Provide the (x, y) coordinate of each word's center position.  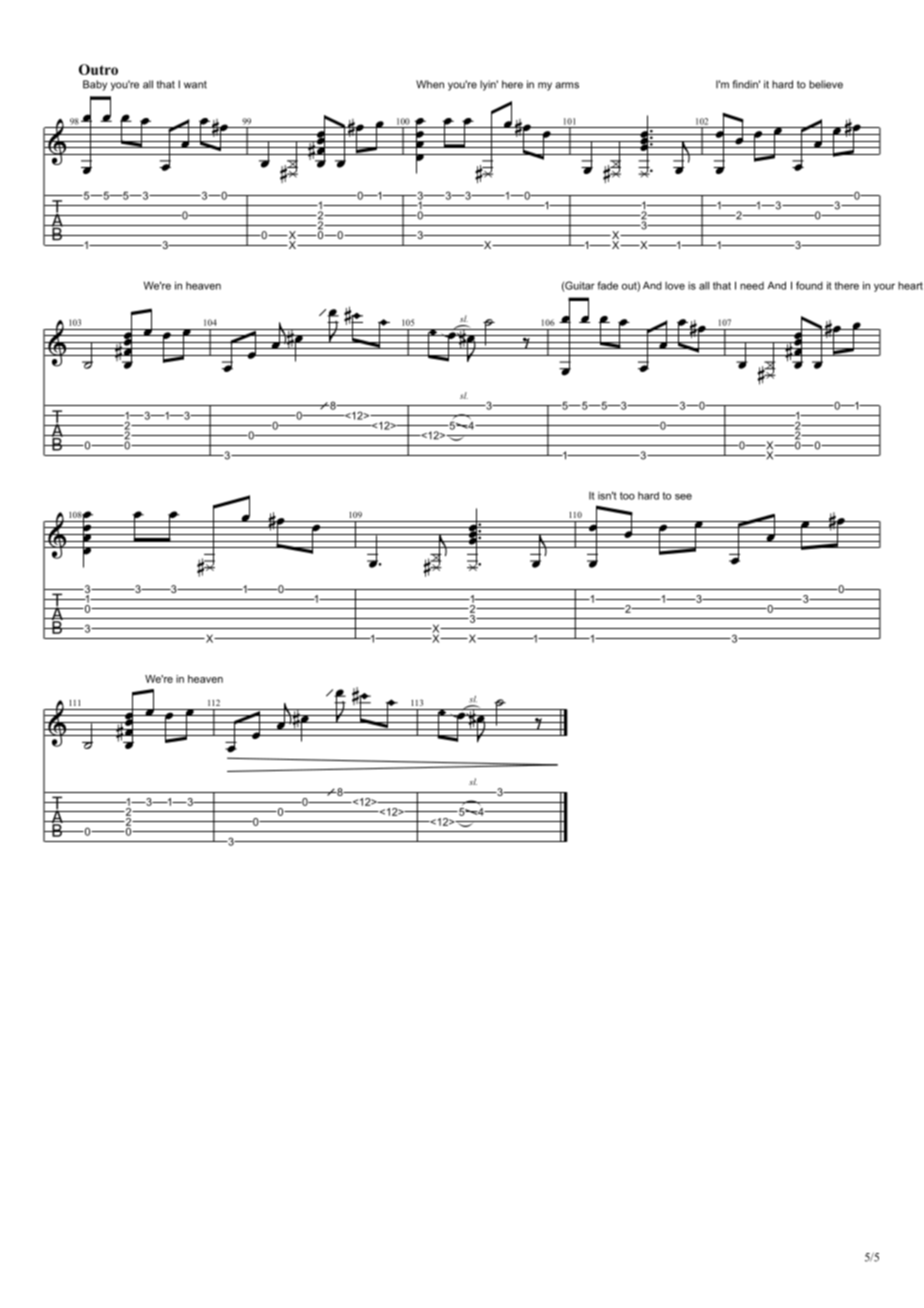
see (683, 497)
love (675, 286)
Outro (98, 69)
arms (567, 85)
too (627, 496)
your (884, 287)
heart (910, 286)
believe (826, 84)
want (195, 85)
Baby (95, 85)
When (430, 84)
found (809, 285)
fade (607, 285)
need (752, 286)
